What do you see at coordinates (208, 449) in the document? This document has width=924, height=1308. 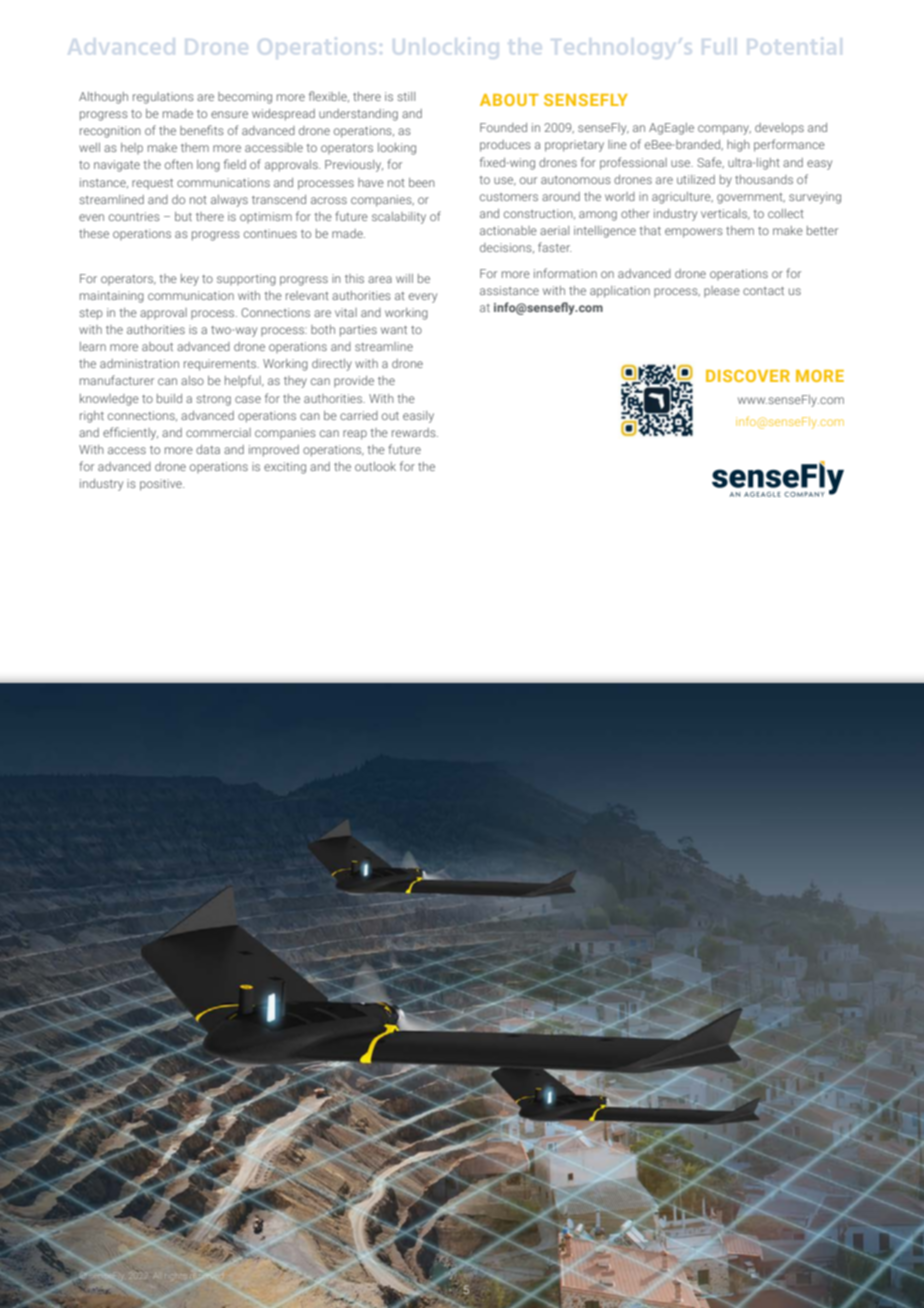 I see `data` at bounding box center [208, 449].
